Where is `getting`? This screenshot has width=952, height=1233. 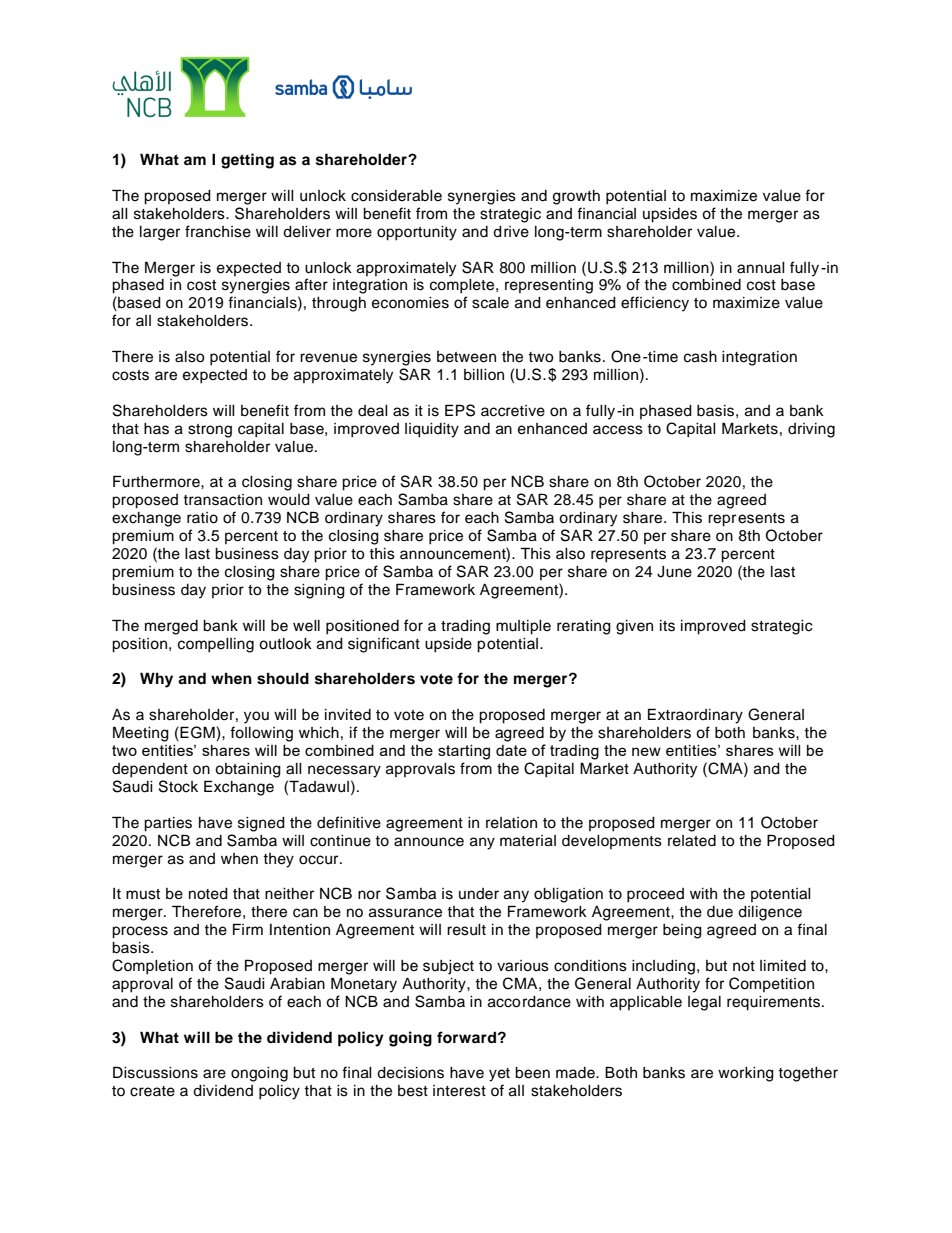 getting is located at coordinates (247, 161).
